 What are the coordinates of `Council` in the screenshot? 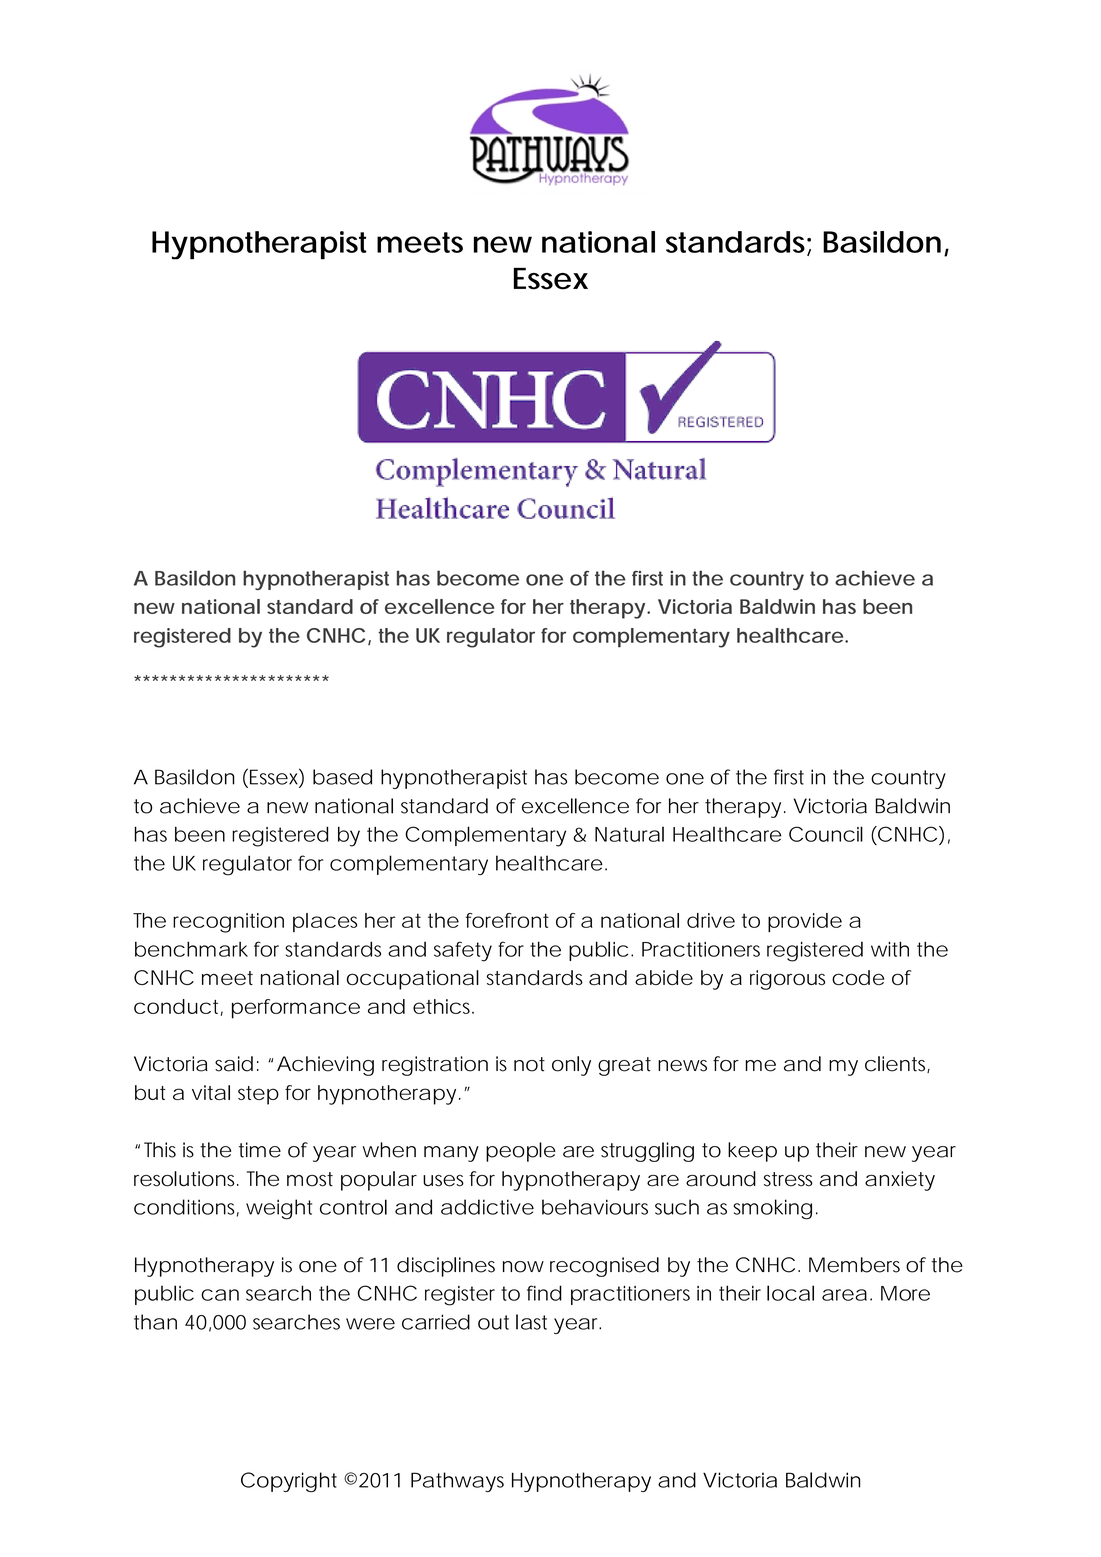 It's located at (826, 834).
